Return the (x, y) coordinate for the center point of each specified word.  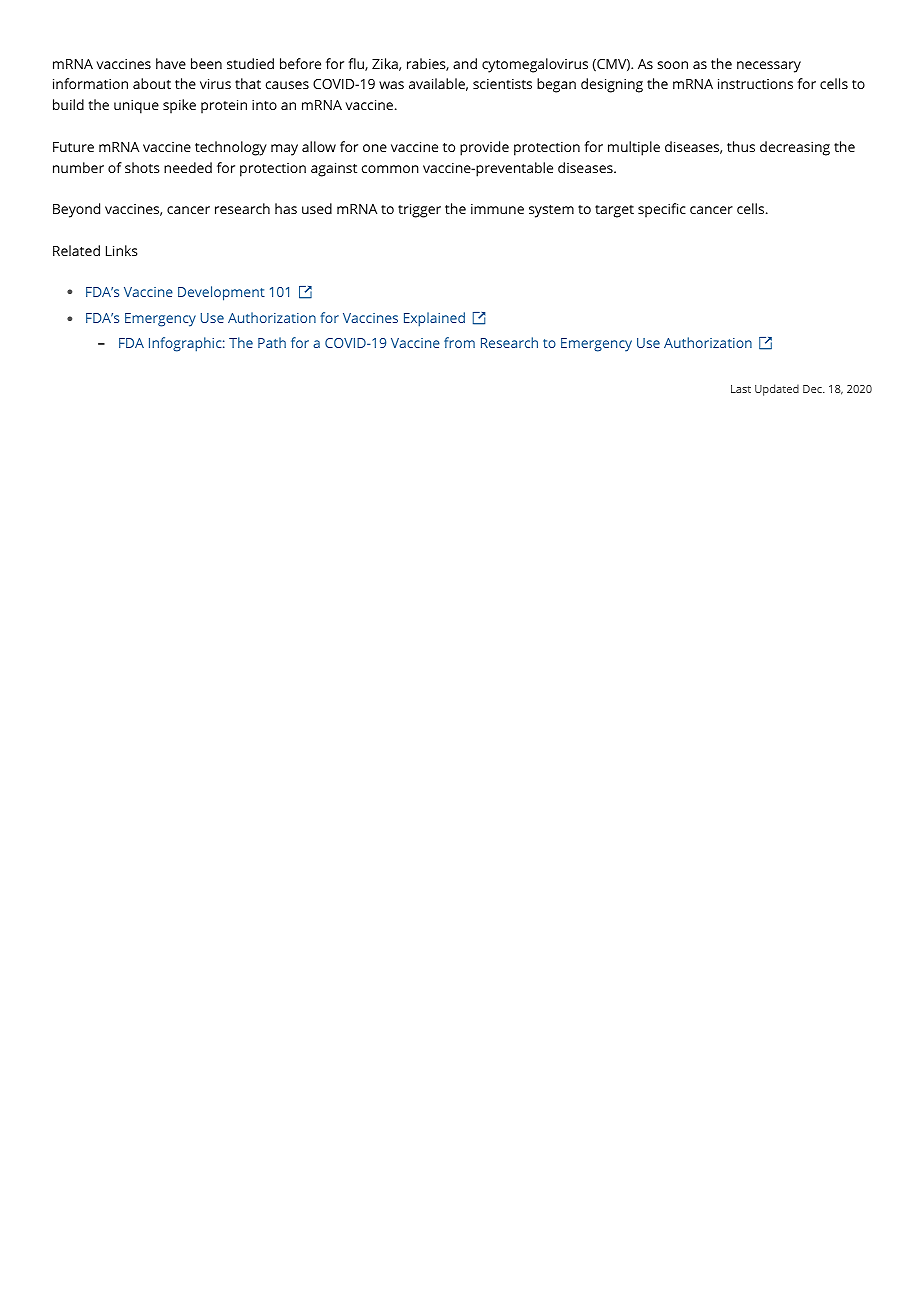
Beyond (76, 210)
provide (484, 148)
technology (231, 148)
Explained (434, 319)
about (152, 83)
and (465, 63)
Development (221, 293)
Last (741, 389)
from (459, 342)
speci (655, 211)
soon (672, 65)
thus (741, 146)
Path (272, 342)
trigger (419, 211)
